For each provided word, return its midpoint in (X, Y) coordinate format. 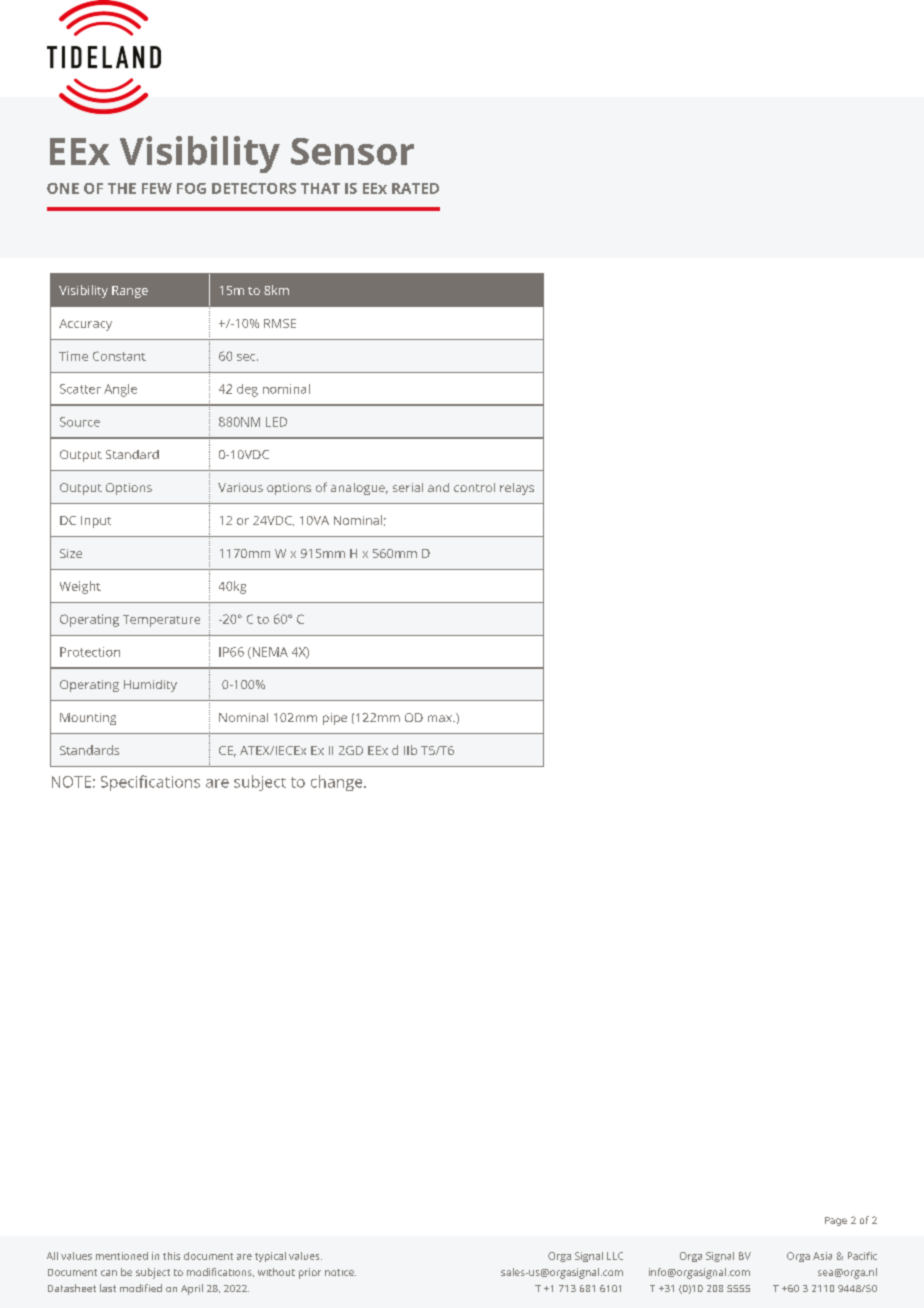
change (338, 783)
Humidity (150, 686)
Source (80, 422)
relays (517, 489)
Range (130, 292)
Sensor (352, 151)
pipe (335, 719)
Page (836, 1221)
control (474, 487)
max (441, 718)
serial (408, 487)
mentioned (122, 1256)
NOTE (71, 782)
